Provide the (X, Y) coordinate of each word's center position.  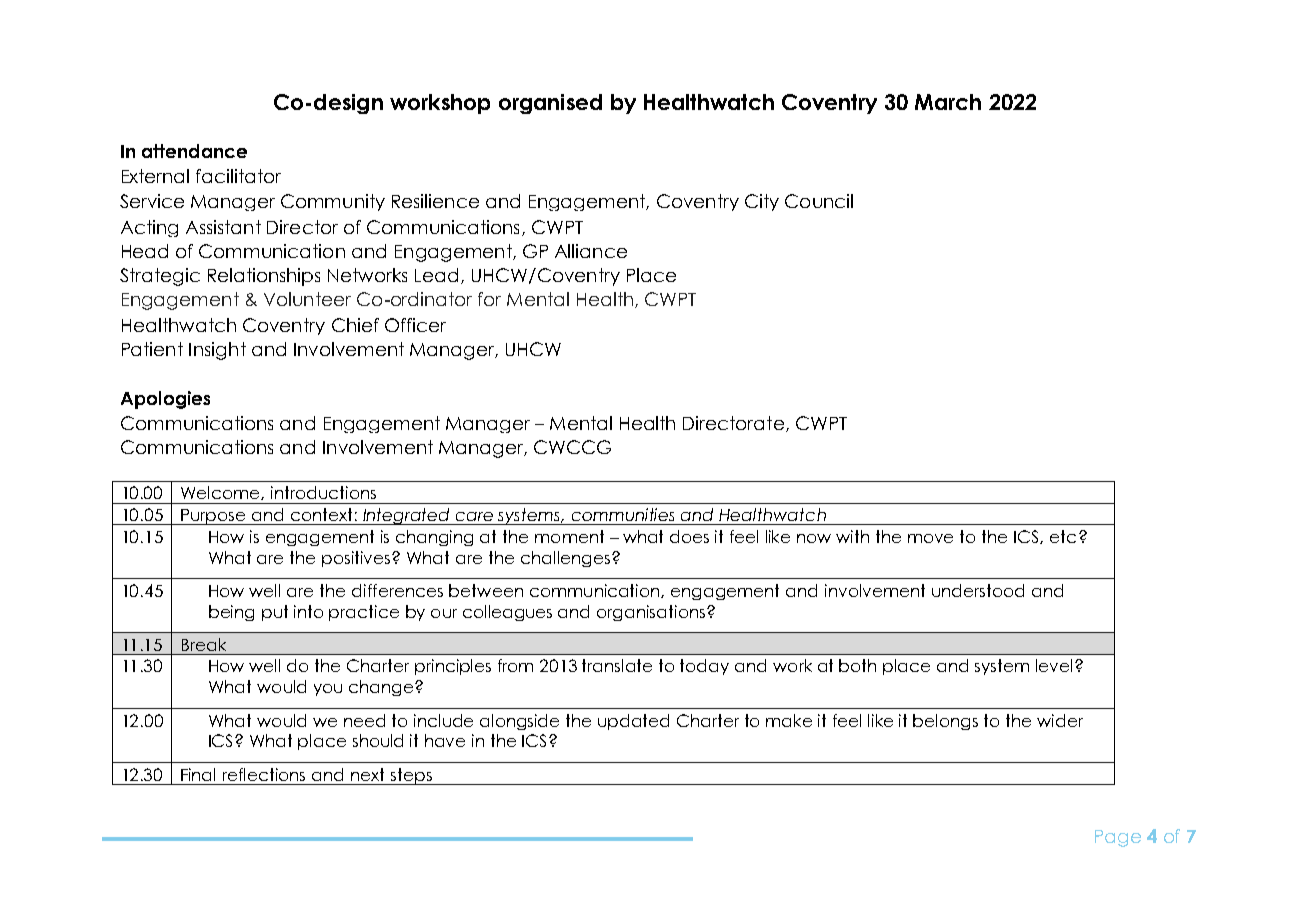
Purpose (213, 517)
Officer (415, 325)
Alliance (591, 251)
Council (819, 201)
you (328, 690)
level (1054, 665)
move (930, 538)
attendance (194, 151)
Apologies (165, 400)
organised (550, 104)
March (948, 102)
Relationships (264, 277)
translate (617, 665)
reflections (264, 774)
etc (1063, 536)
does (689, 536)
